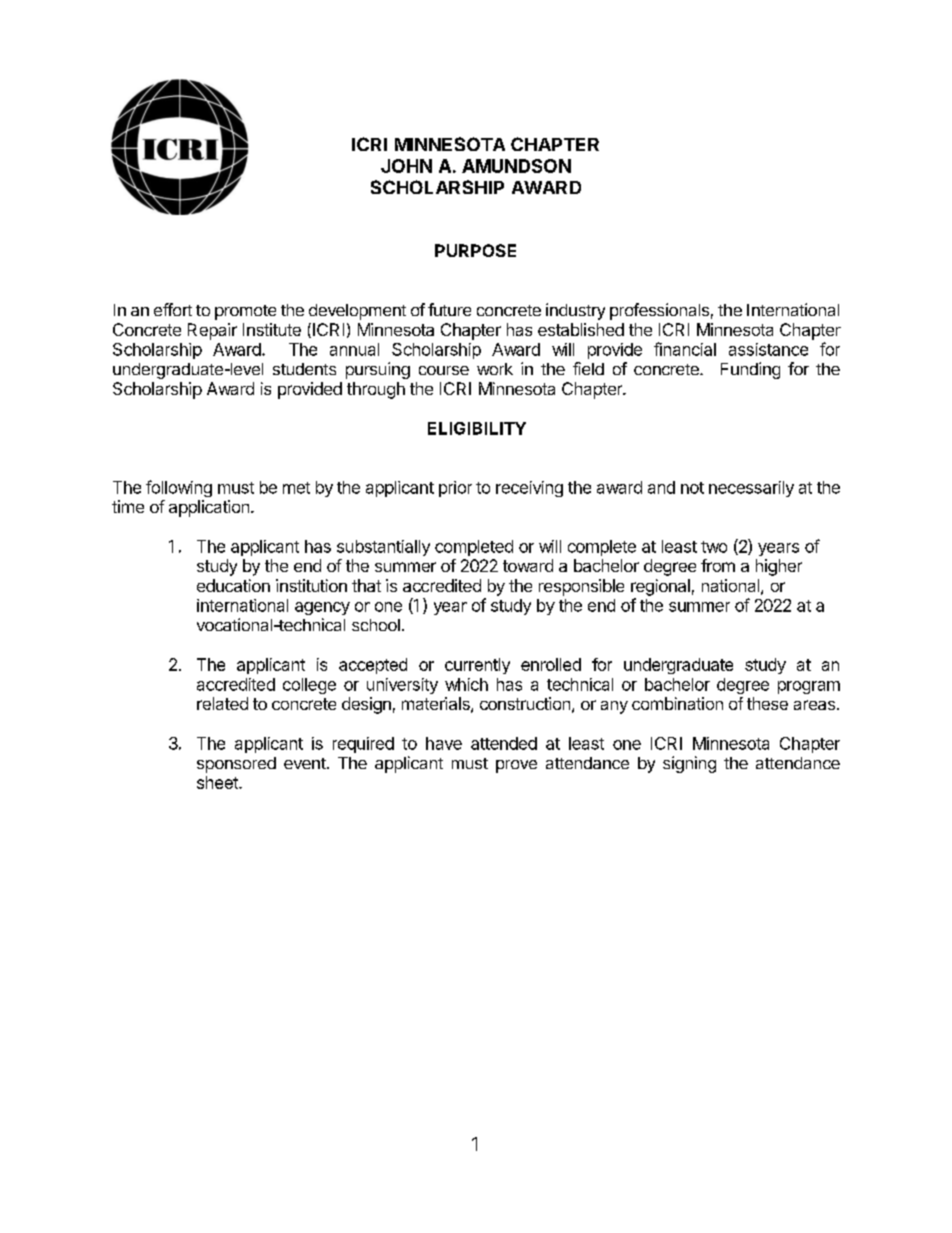 This page has height=1233, width=952. What do you see at coordinates (751, 489) in the page?
I see `necessarily` at bounding box center [751, 489].
